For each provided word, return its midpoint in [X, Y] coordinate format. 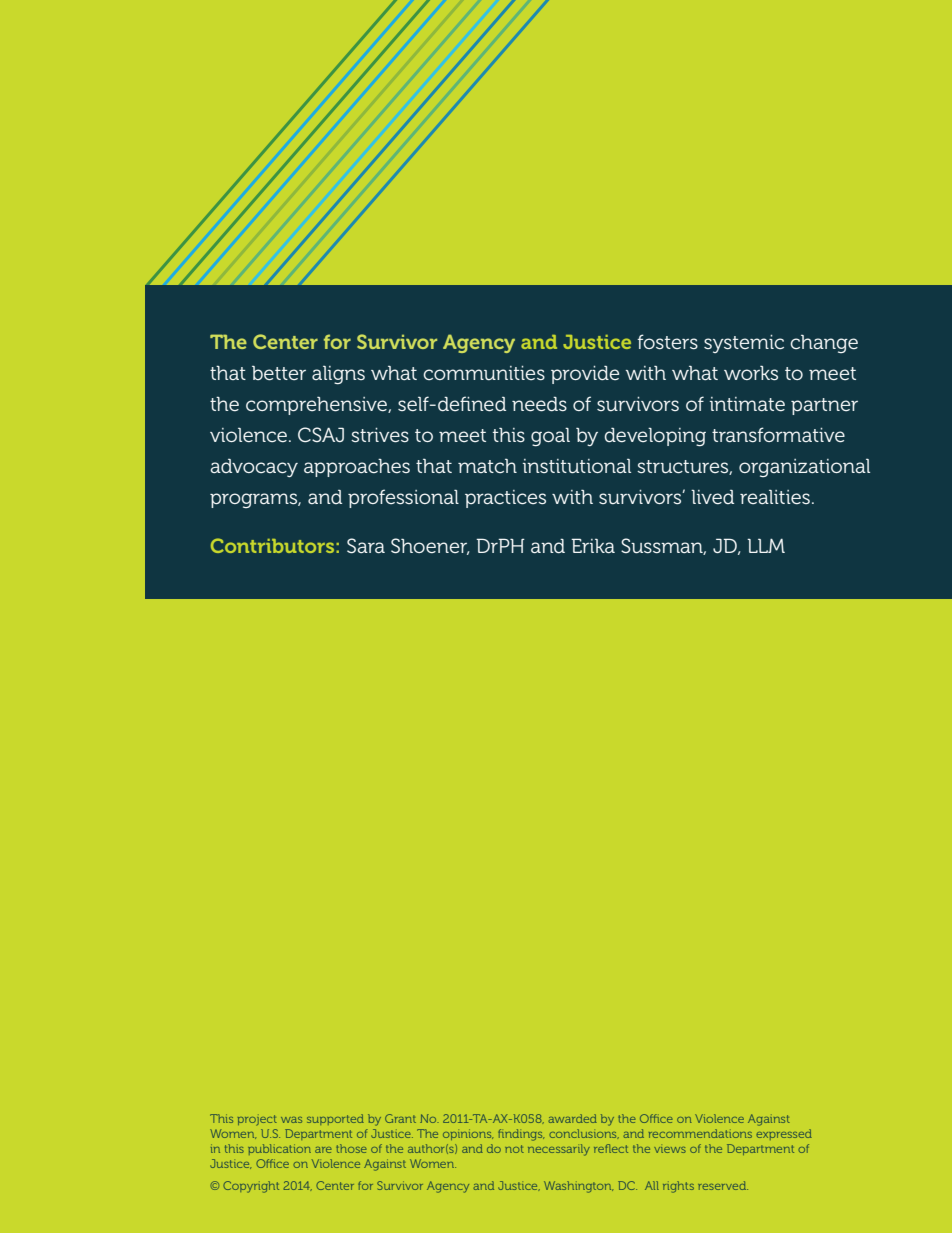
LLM [766, 546]
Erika [593, 545]
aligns [338, 375]
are [323, 1150]
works [751, 372]
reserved [723, 1185]
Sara [366, 545]
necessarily [559, 1150]
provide [585, 374]
